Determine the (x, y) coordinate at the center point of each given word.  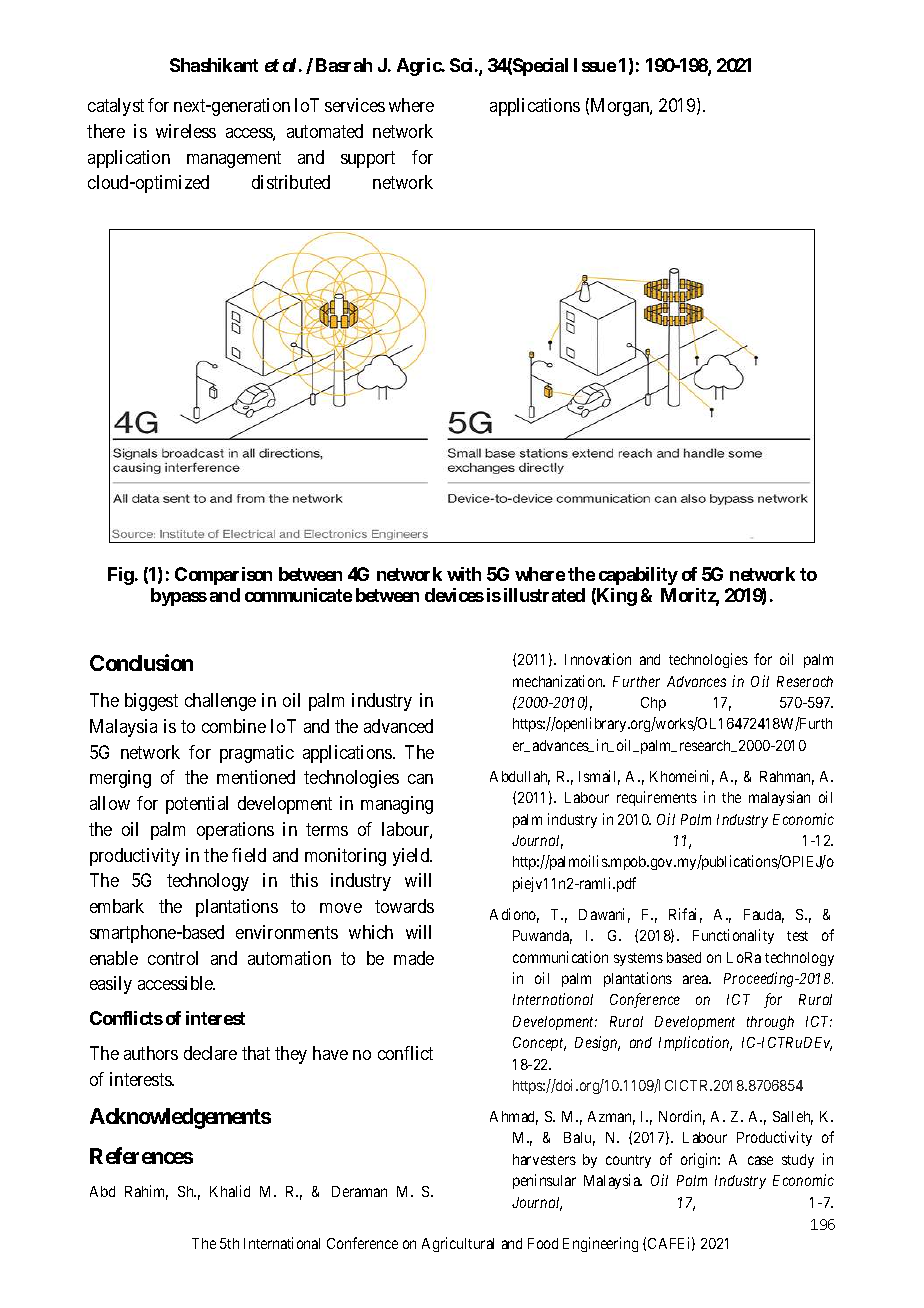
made (414, 958)
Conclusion (141, 662)
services (355, 105)
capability (638, 576)
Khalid (230, 1191)
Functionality (733, 936)
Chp (653, 704)
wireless (186, 131)
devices (454, 595)
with (464, 574)
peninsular (544, 1181)
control (173, 958)
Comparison (223, 576)
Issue (595, 65)
